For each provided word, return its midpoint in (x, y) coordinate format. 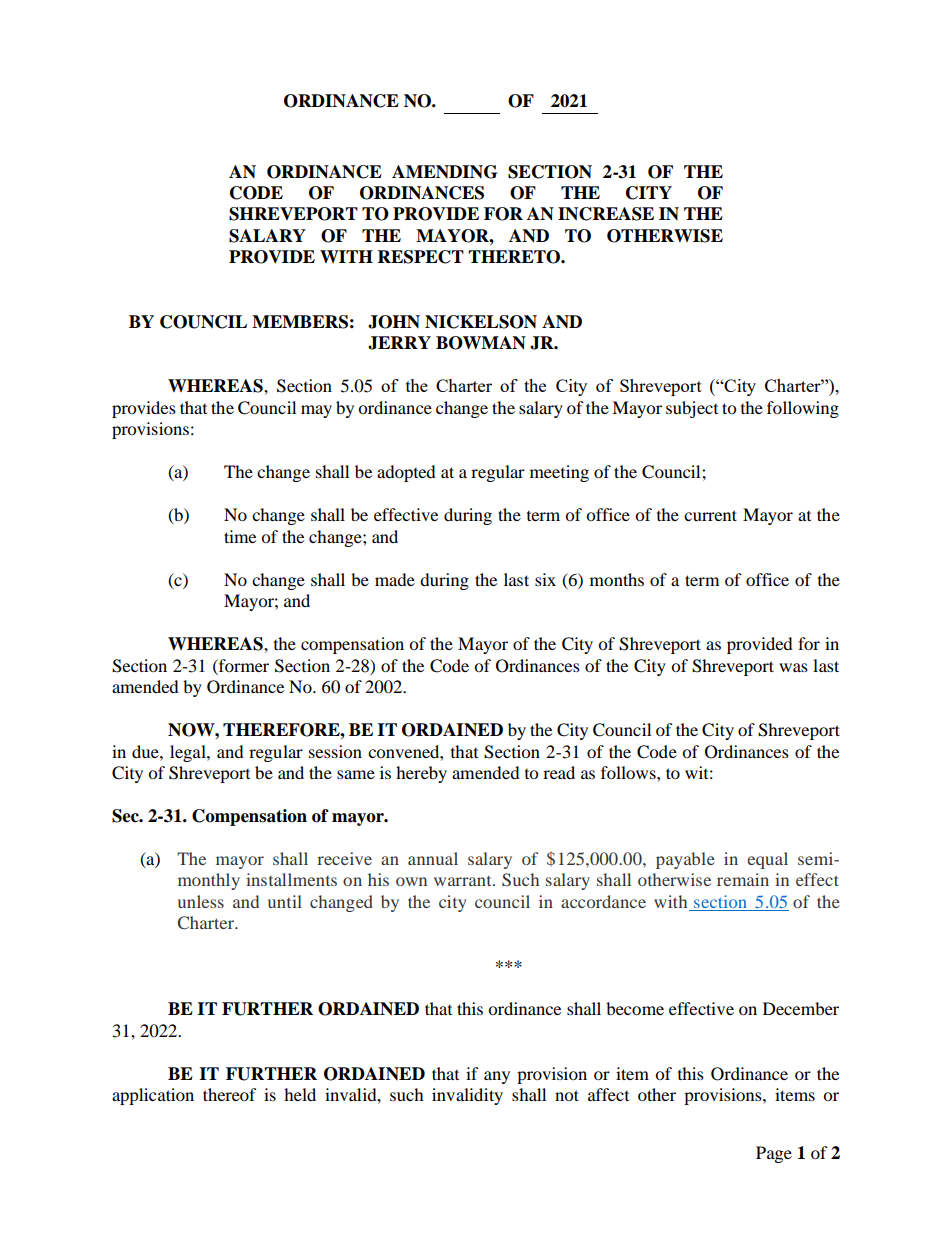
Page (774, 1154)
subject (692, 409)
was (793, 667)
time (240, 536)
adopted (406, 473)
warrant (464, 881)
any (497, 1077)
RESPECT (421, 257)
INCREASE (606, 214)
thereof (230, 1094)
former (243, 665)
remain (743, 879)
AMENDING (444, 172)
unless (201, 901)
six (545, 579)
